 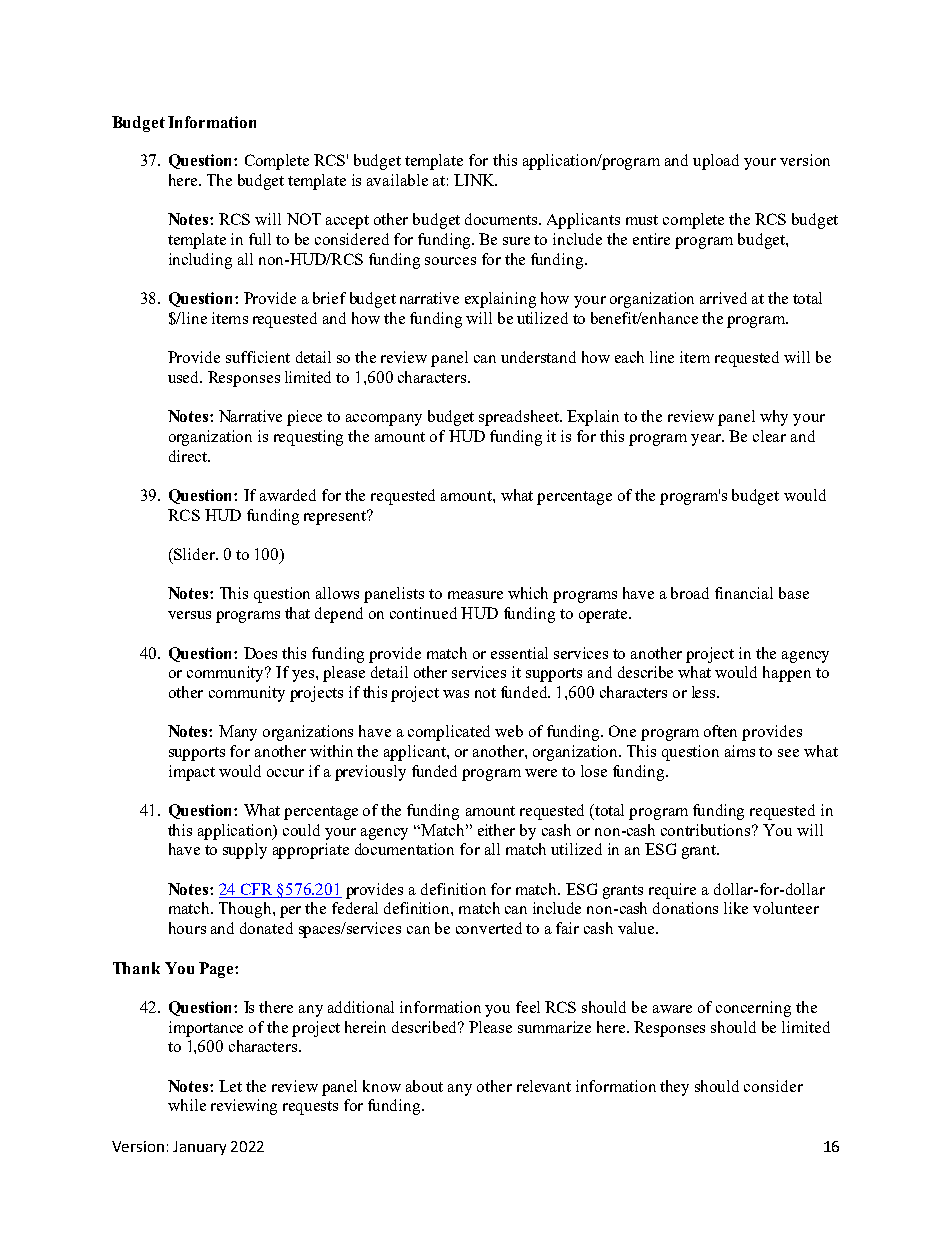 What do you see at coordinates (260, 653) in the screenshot?
I see `Does` at bounding box center [260, 653].
